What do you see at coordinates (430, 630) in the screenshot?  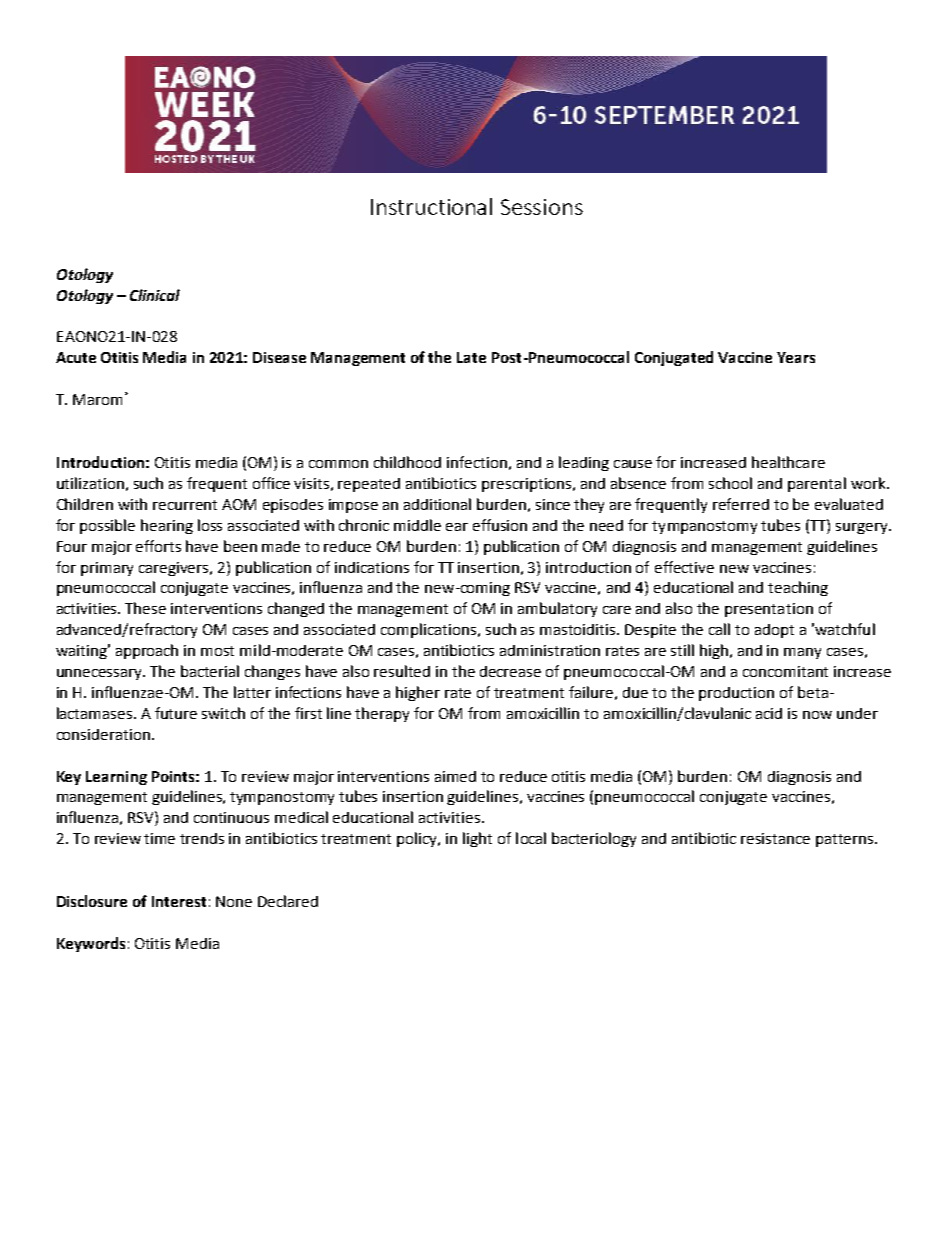 I see `complications` at bounding box center [430, 630].
